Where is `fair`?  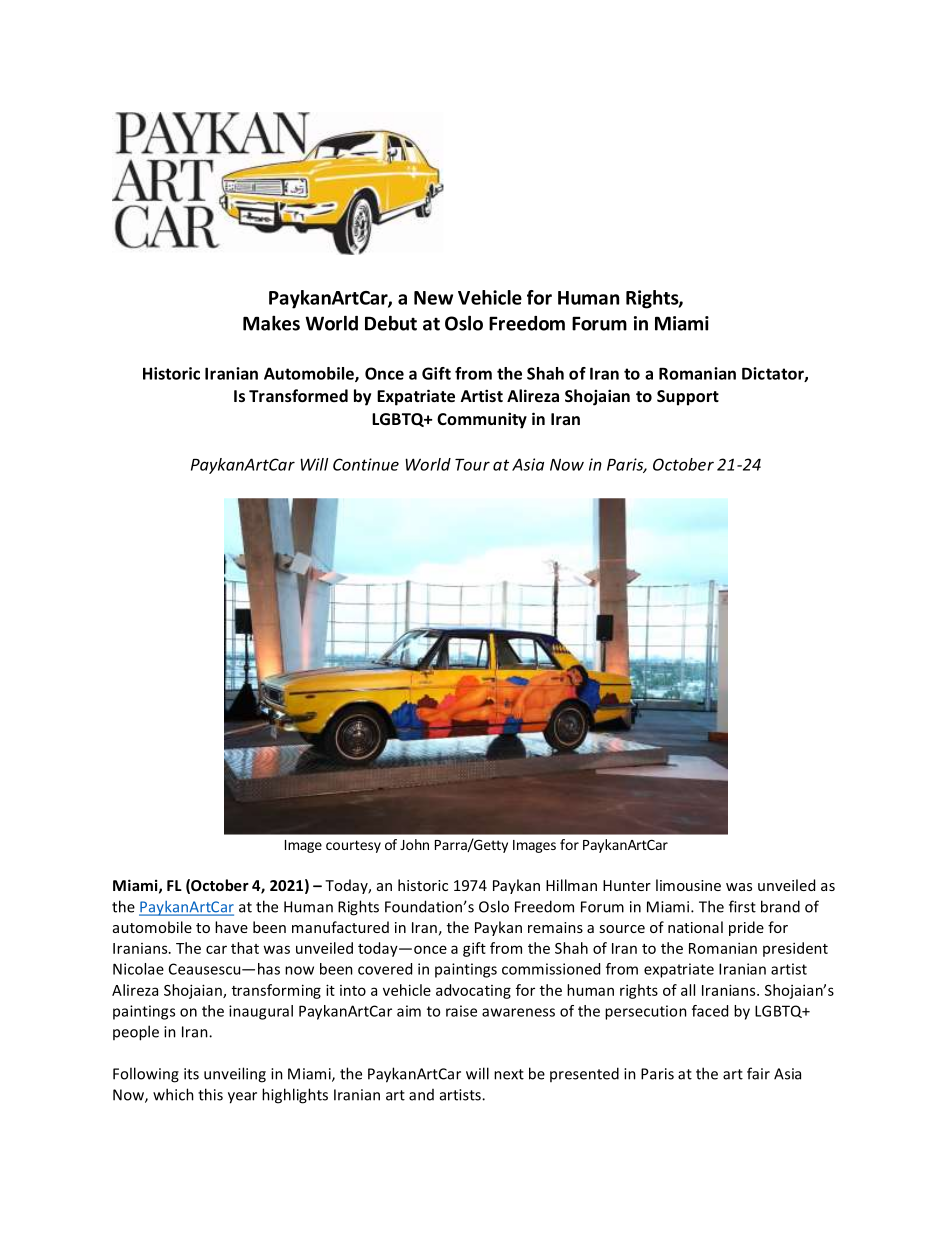
fair is located at coordinates (758, 1073).
